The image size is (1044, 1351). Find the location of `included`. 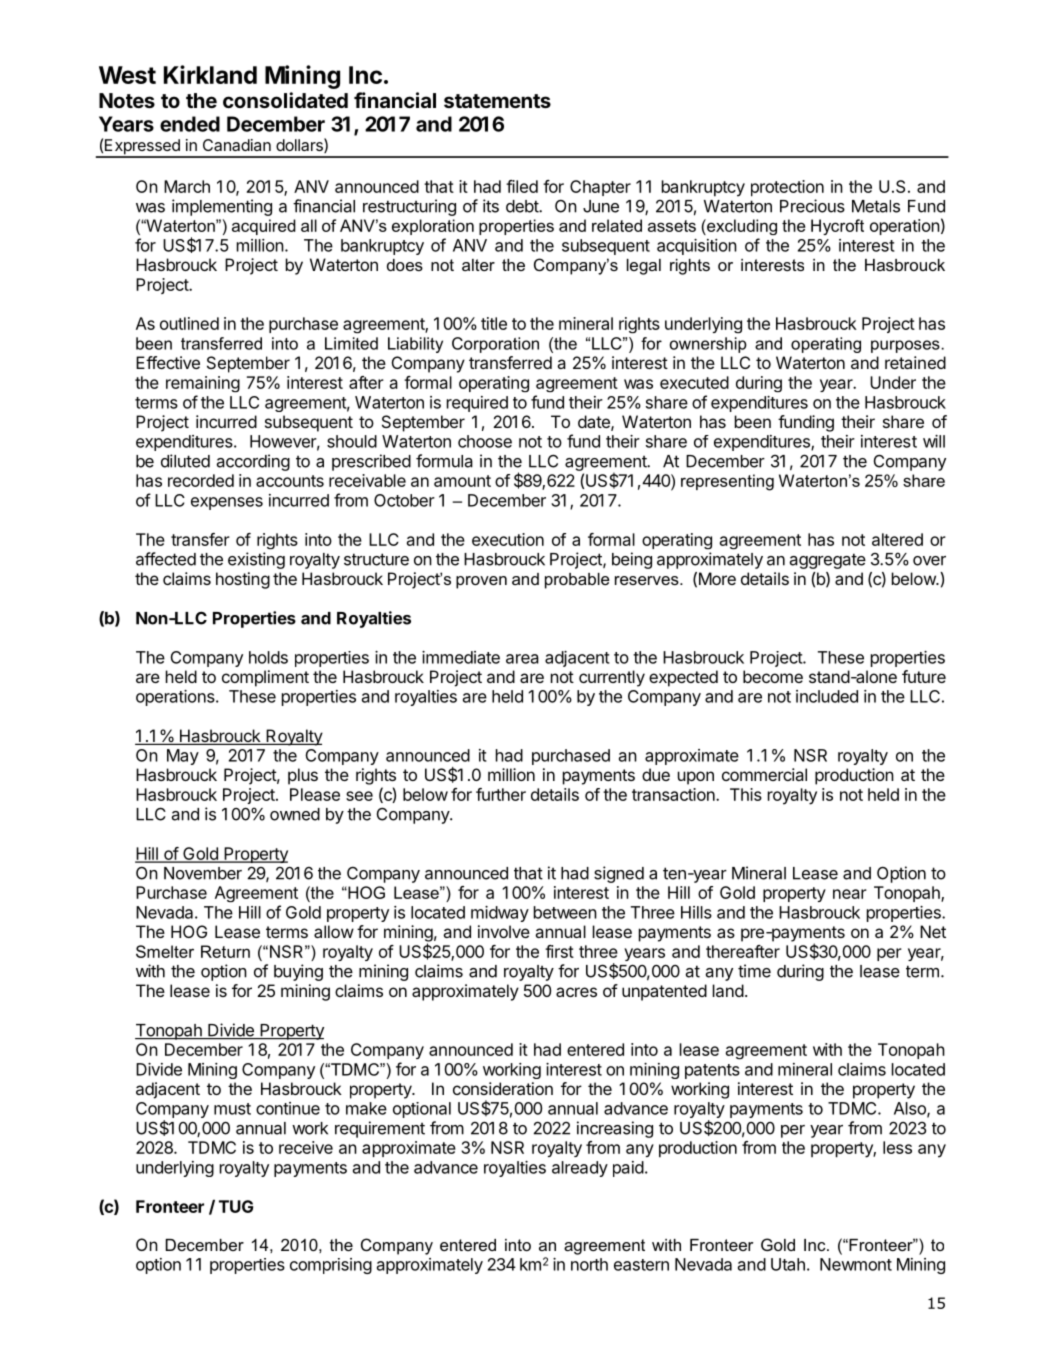

included is located at coordinates (827, 696).
